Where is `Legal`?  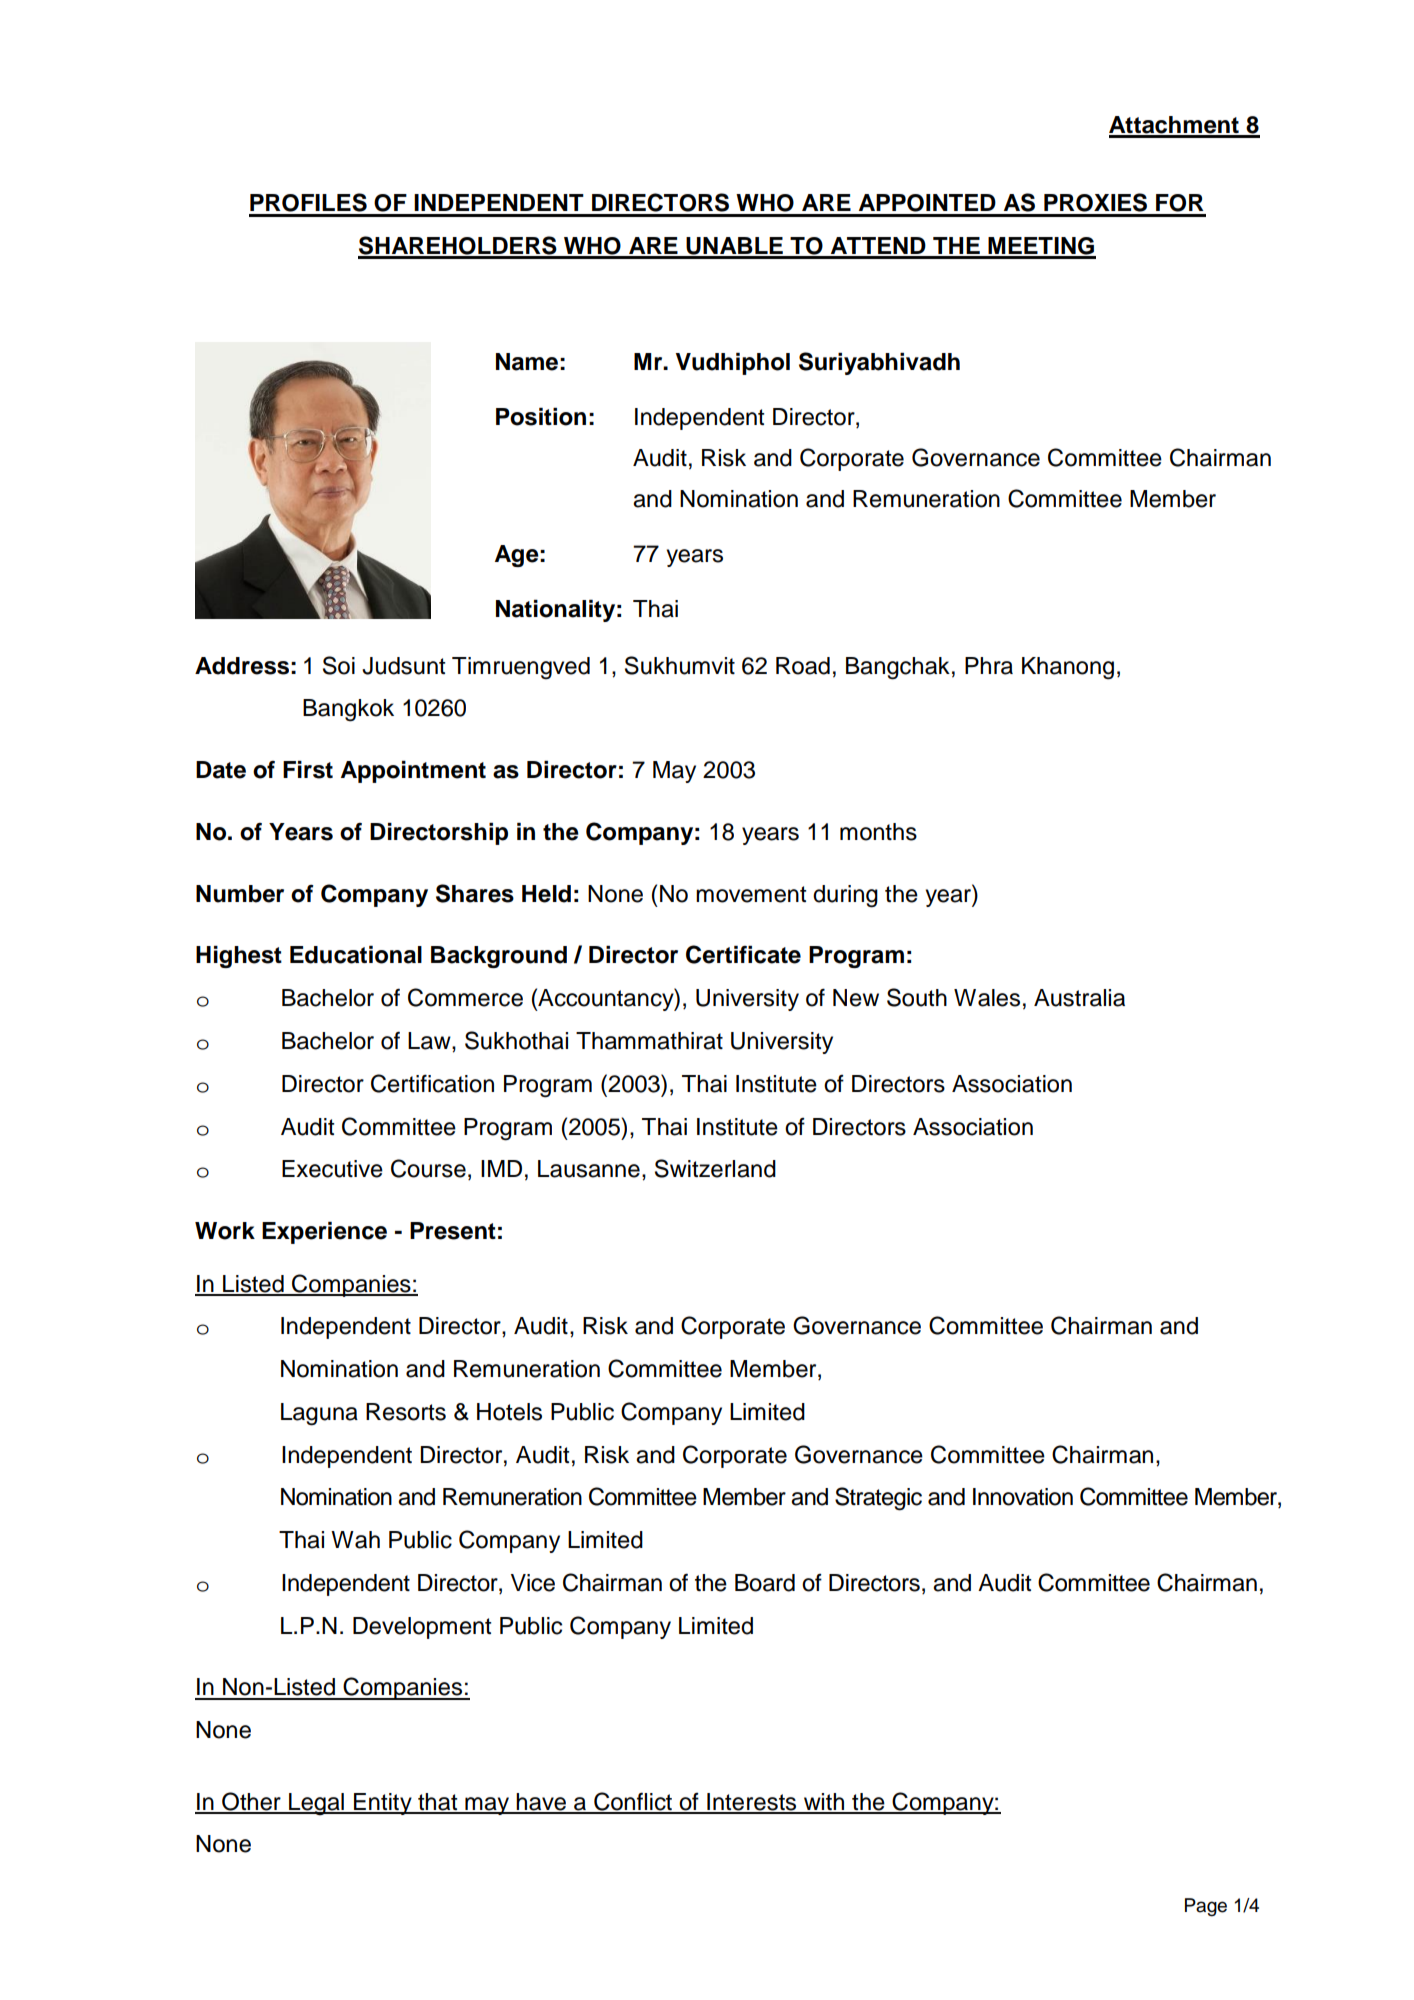
Legal is located at coordinates (316, 1804).
